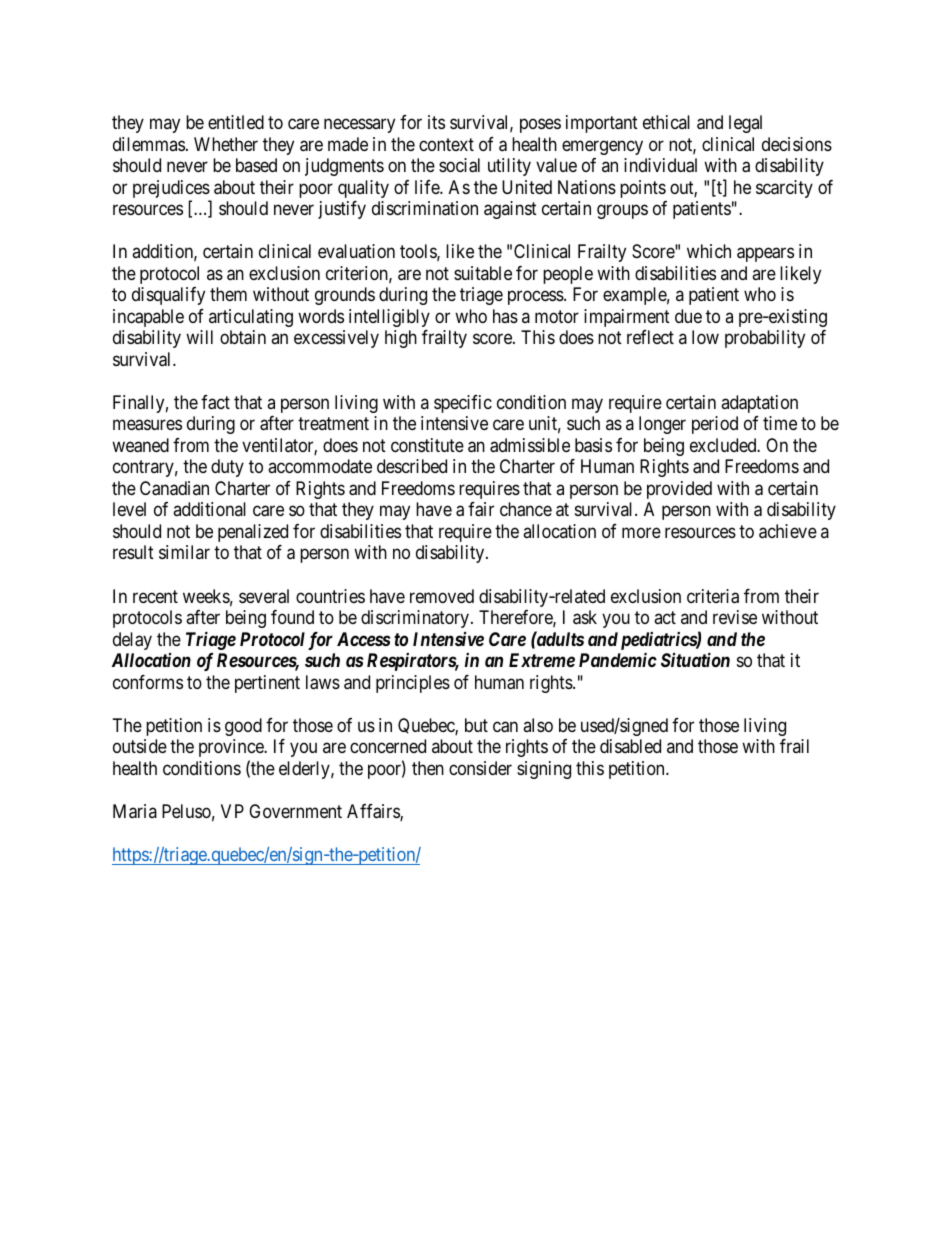 The height and width of the screenshot is (1233, 952). What do you see at coordinates (735, 617) in the screenshot?
I see `revise` at bounding box center [735, 617].
